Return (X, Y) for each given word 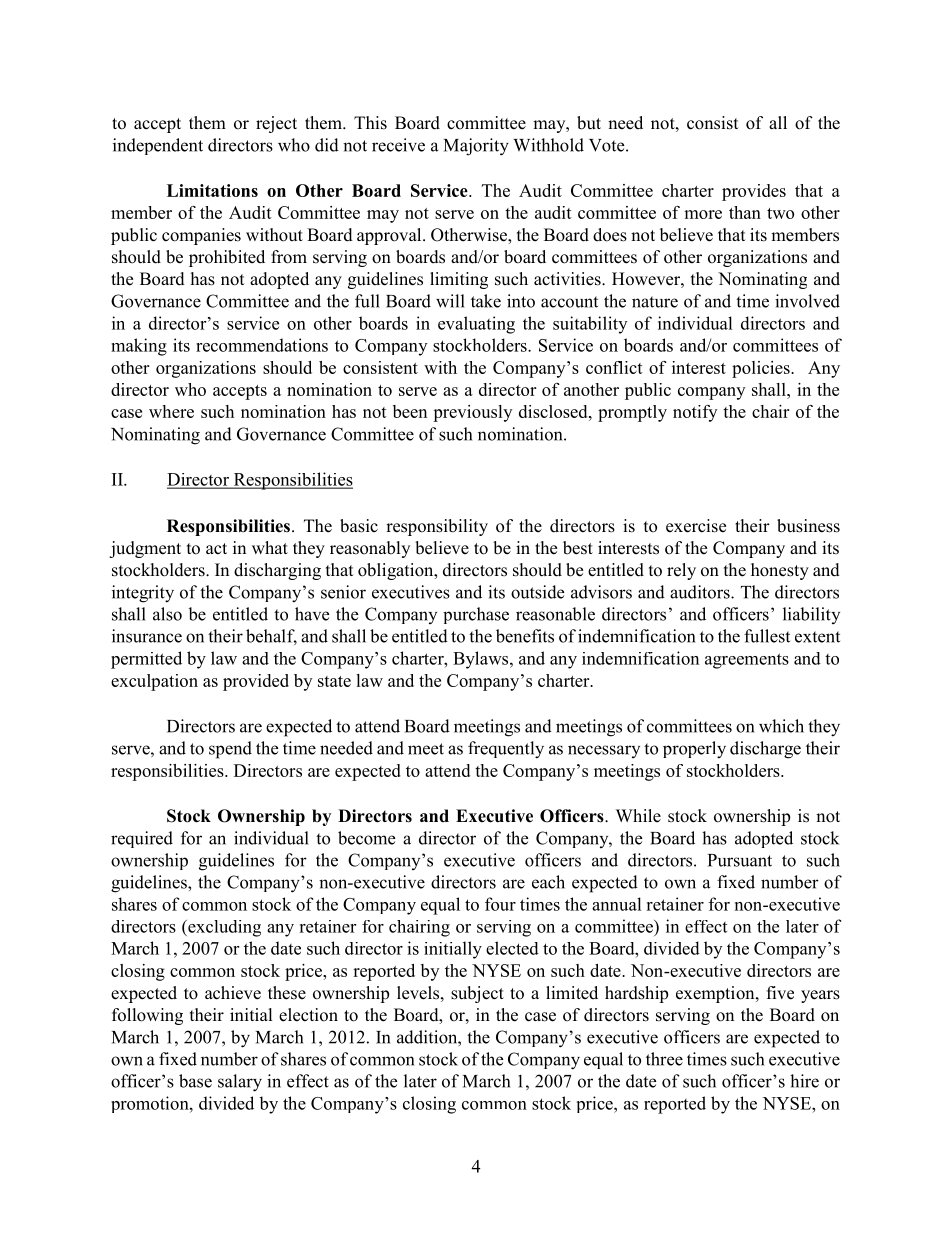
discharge (765, 750)
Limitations (212, 190)
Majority (476, 147)
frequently (506, 750)
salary (240, 1083)
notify (695, 413)
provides (754, 192)
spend (230, 750)
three (664, 1059)
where (171, 411)
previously (472, 413)
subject (477, 994)
